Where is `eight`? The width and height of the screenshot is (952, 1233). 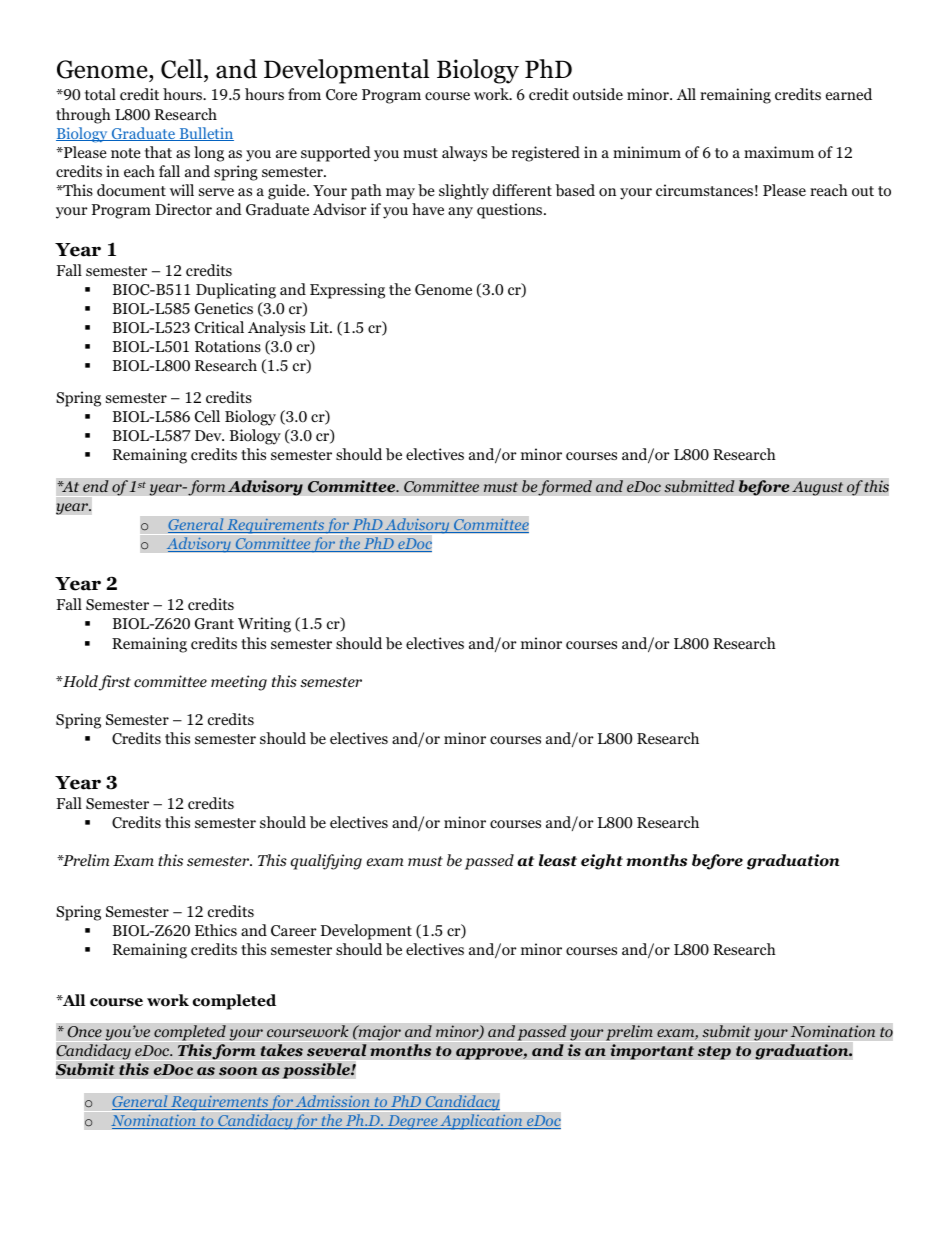
eight is located at coordinates (602, 862).
